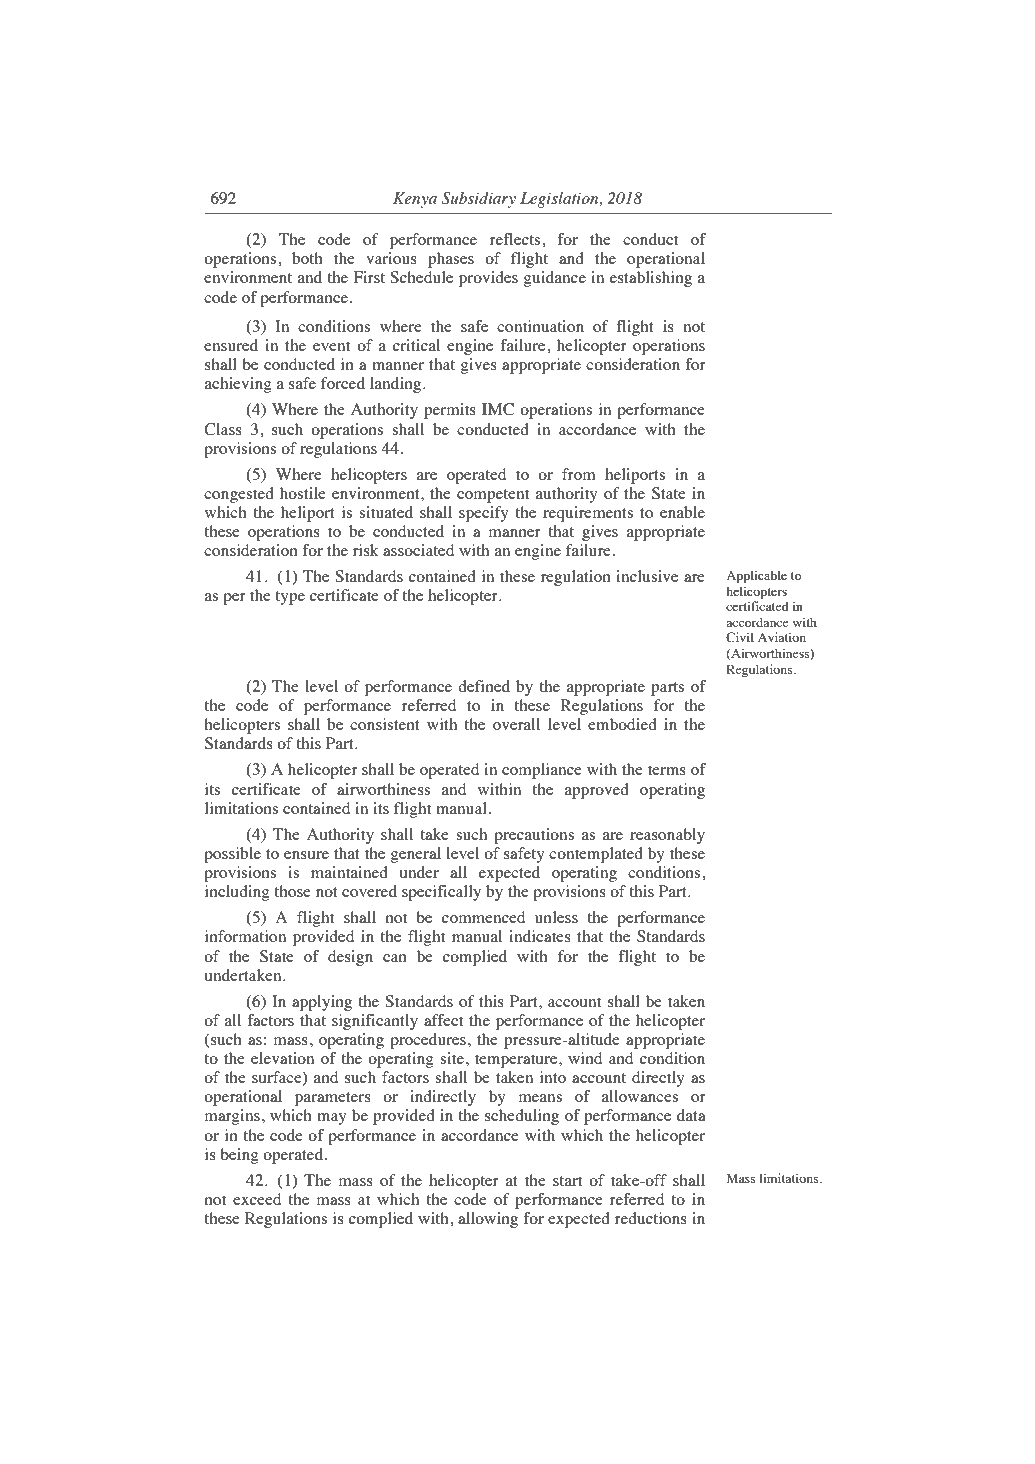 The height and width of the image is (1464, 1035). What do you see at coordinates (257, 1199) in the image?
I see `exceed` at bounding box center [257, 1199].
